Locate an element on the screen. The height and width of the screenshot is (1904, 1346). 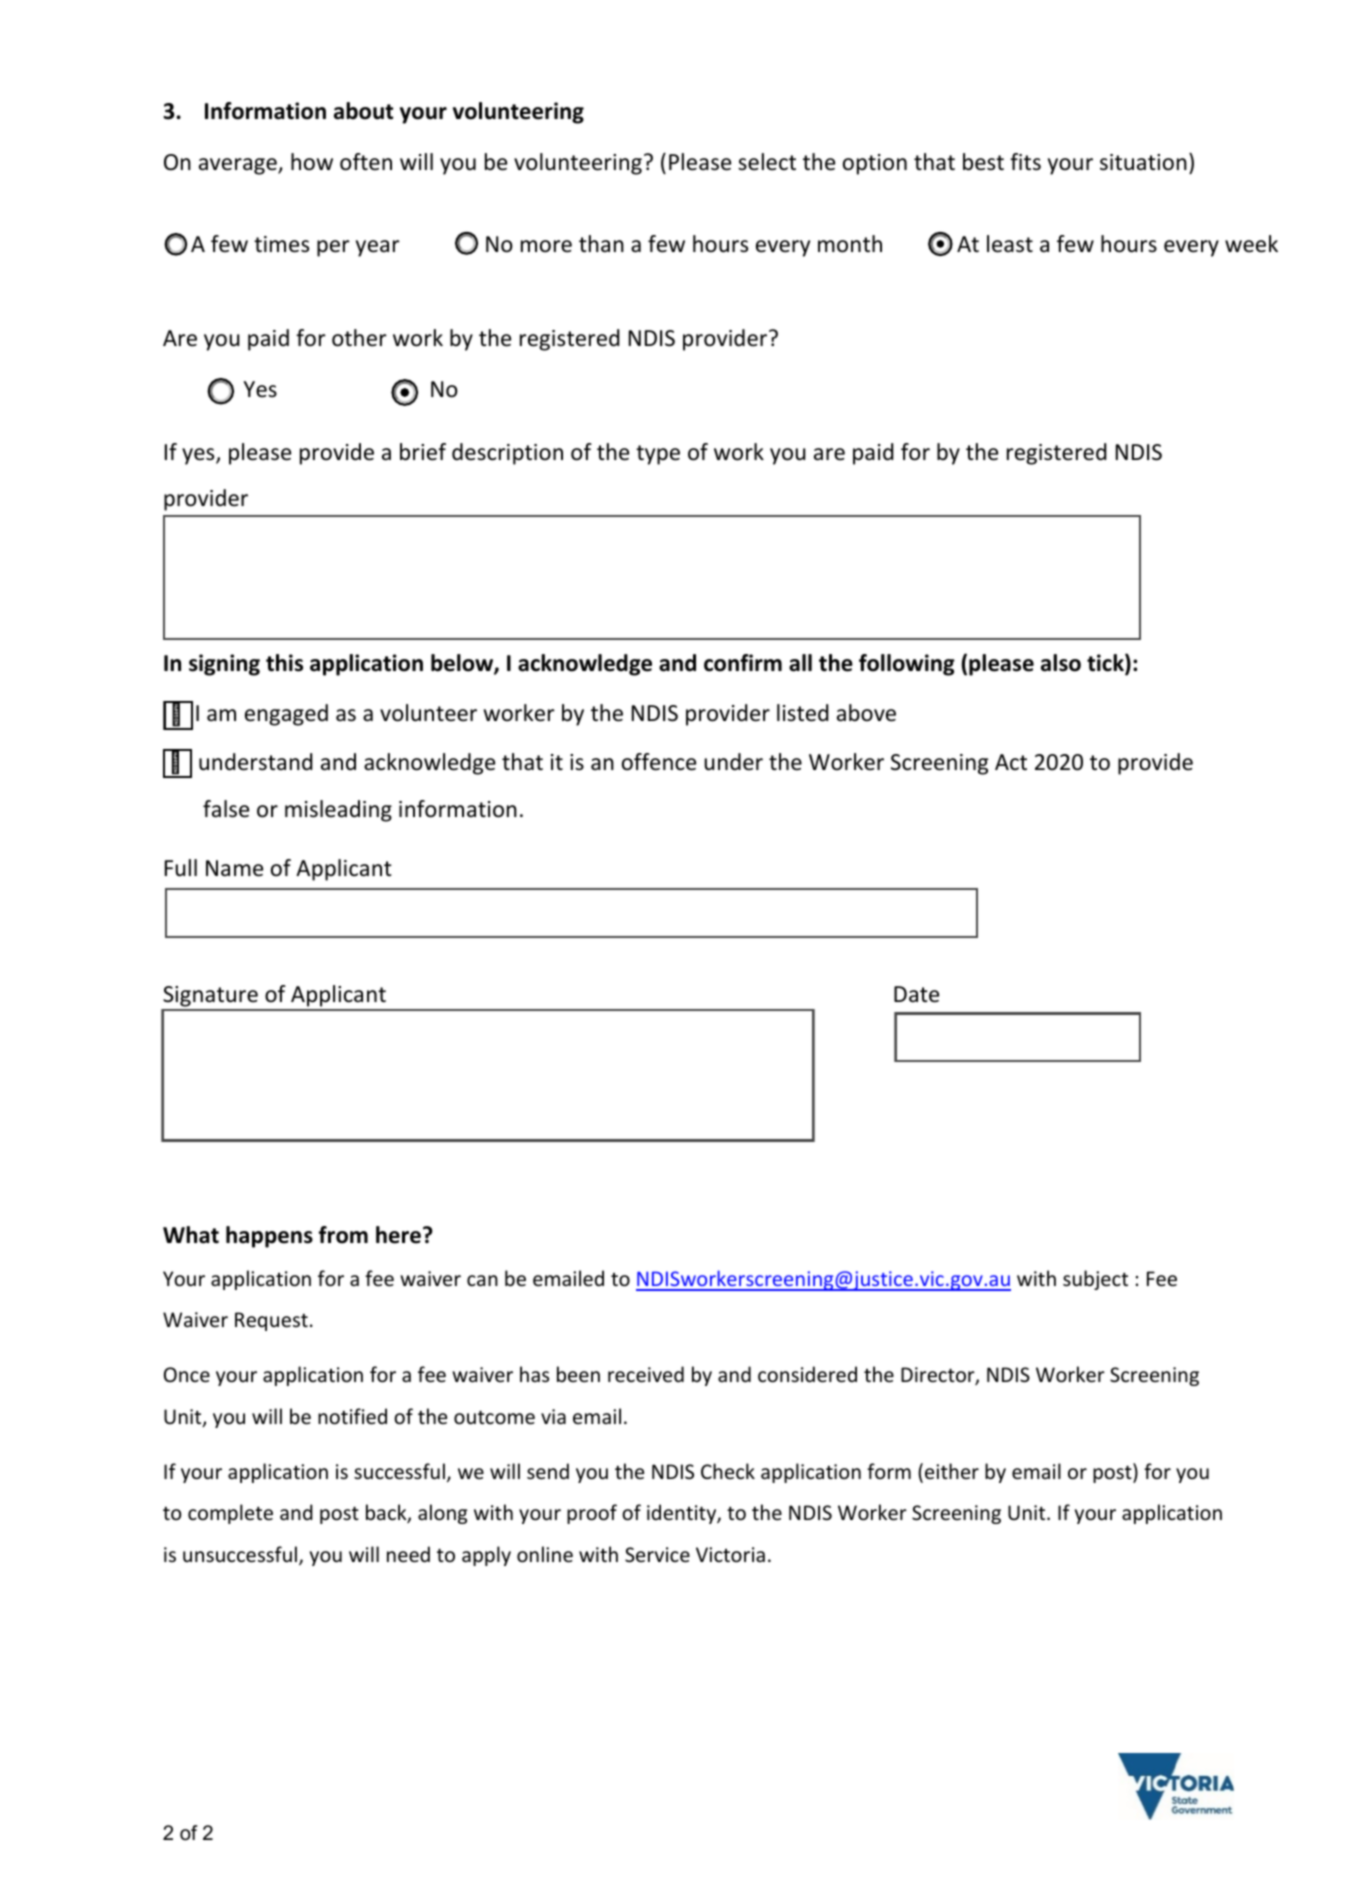
Act is located at coordinates (1011, 762).
